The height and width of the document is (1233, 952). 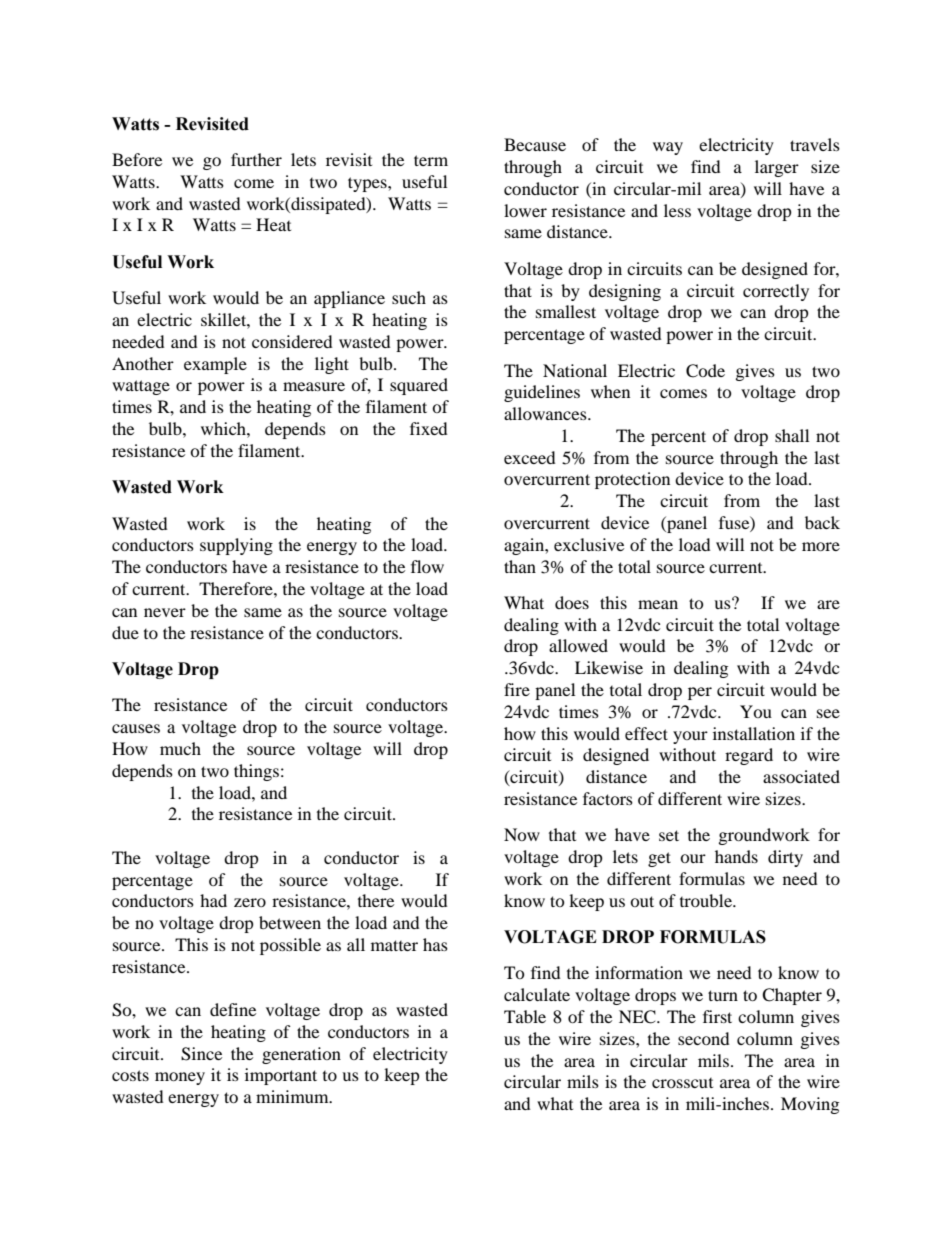 What do you see at coordinates (180, 1078) in the document?
I see `money` at bounding box center [180, 1078].
